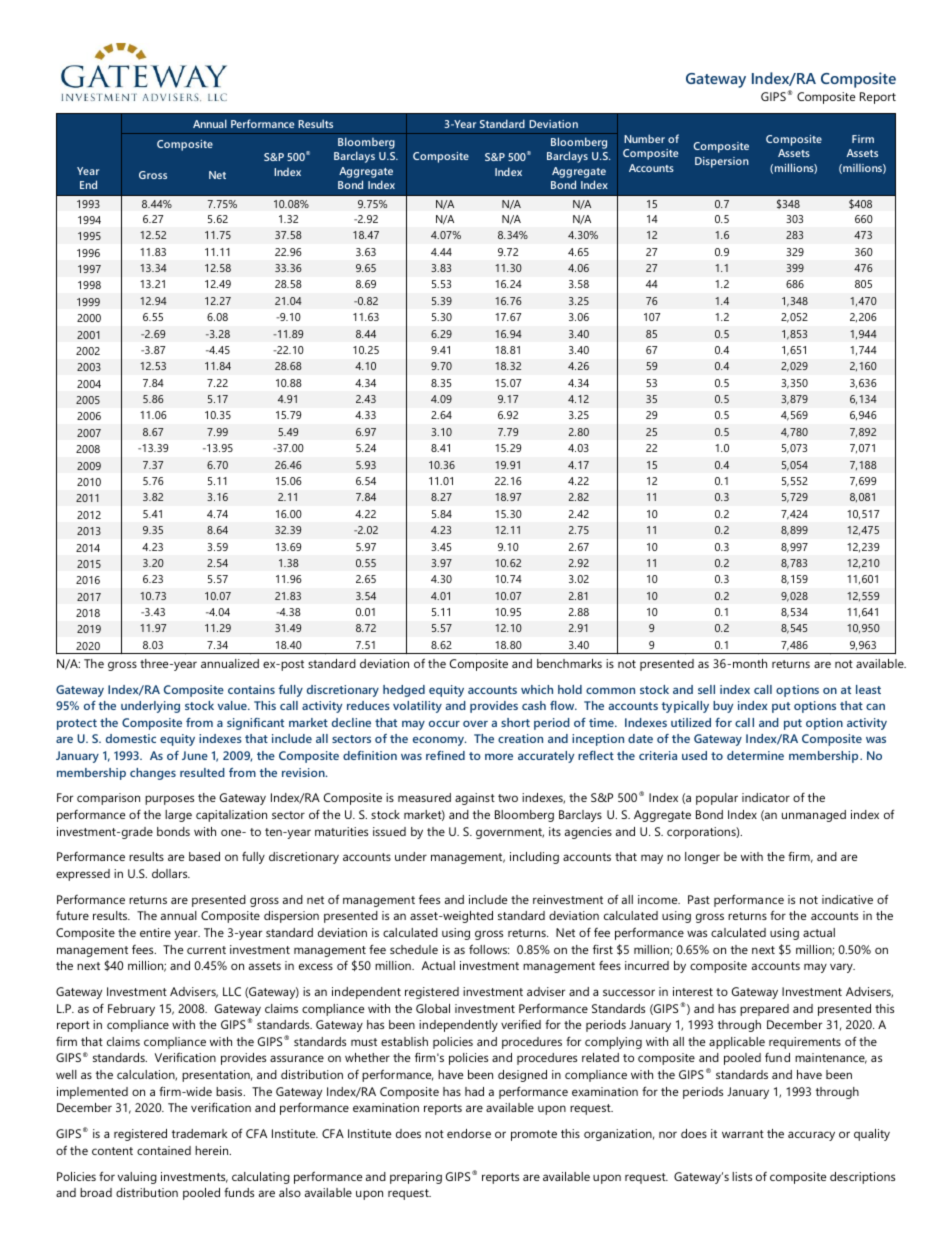  I want to click on endorse, so click(469, 1133).
